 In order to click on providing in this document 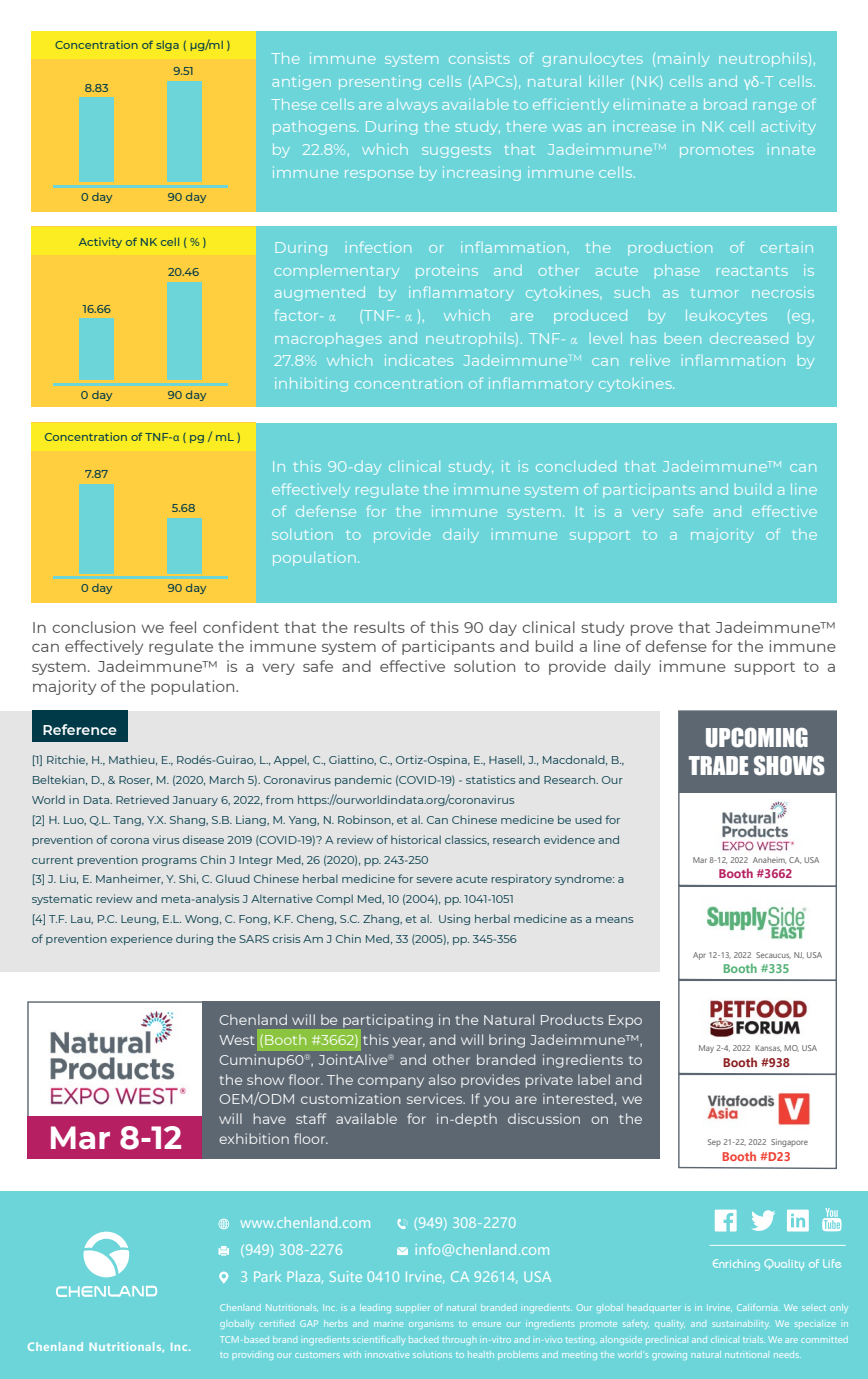, I will do `click(253, 1356)`.
